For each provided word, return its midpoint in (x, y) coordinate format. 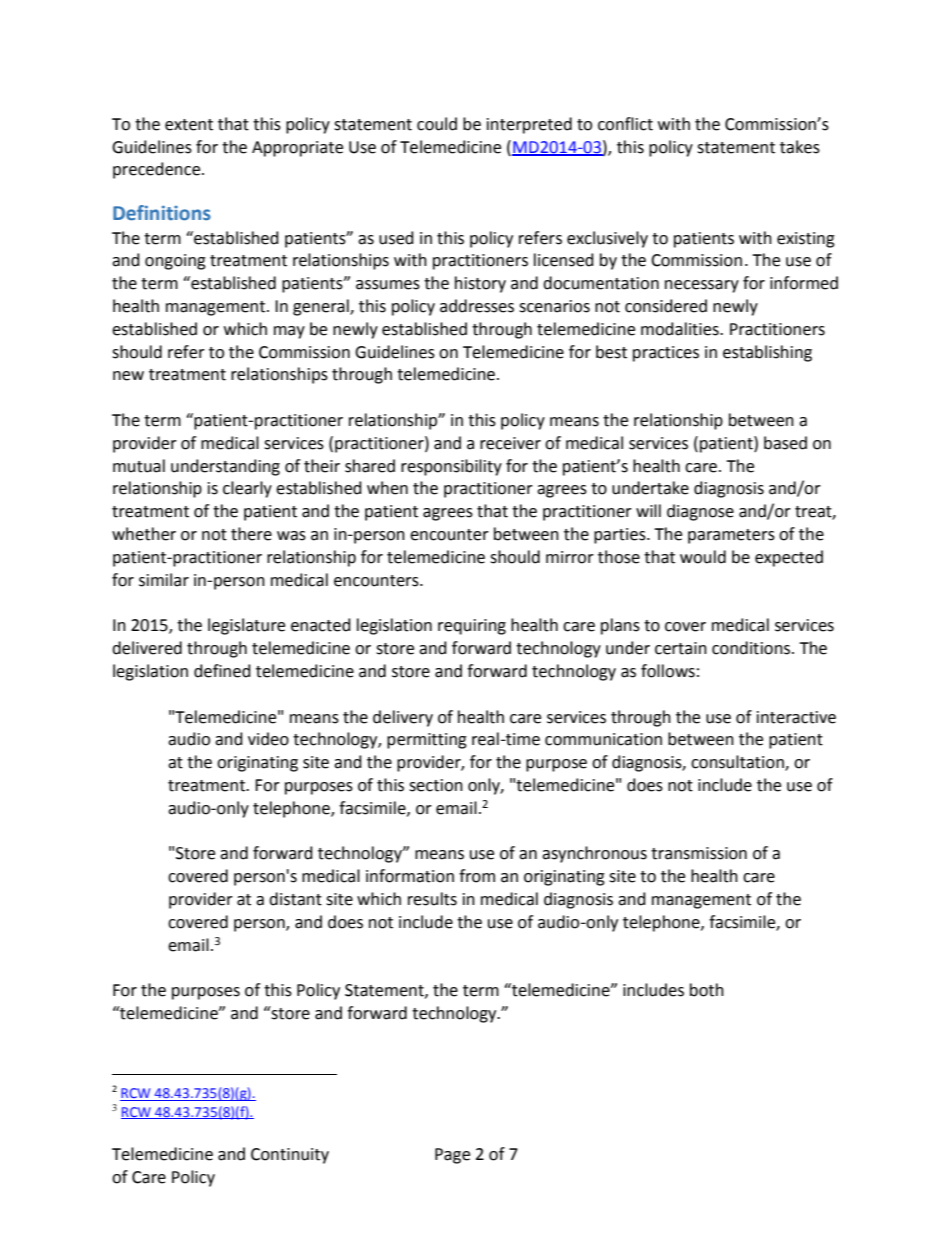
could (437, 124)
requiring (472, 627)
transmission (699, 853)
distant (295, 899)
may (289, 332)
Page (452, 1156)
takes (800, 147)
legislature (246, 626)
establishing (767, 353)
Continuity (290, 1156)
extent (189, 125)
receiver (510, 443)
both (707, 990)
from (477, 876)
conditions (752, 648)
